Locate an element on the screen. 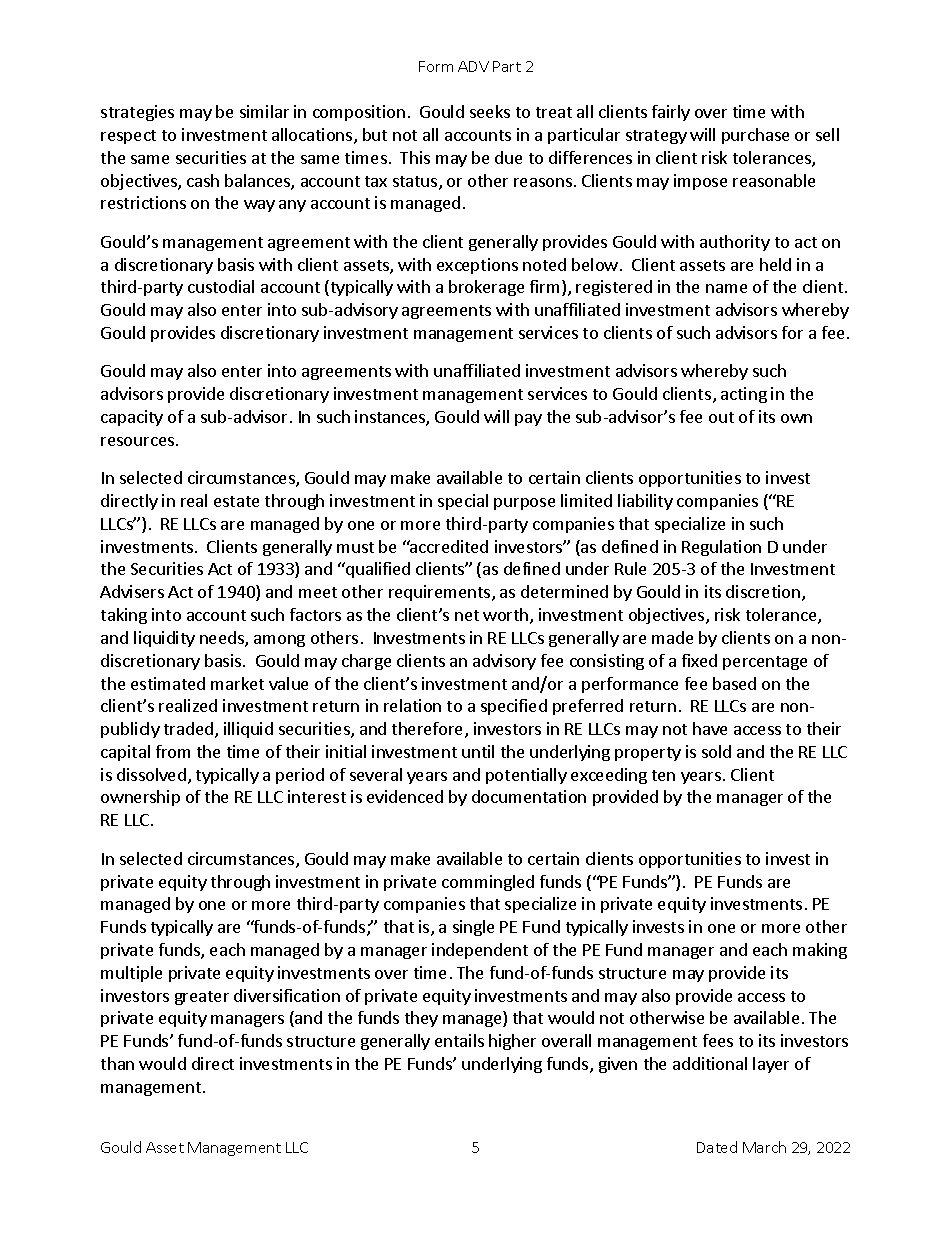  than is located at coordinates (117, 1063).
